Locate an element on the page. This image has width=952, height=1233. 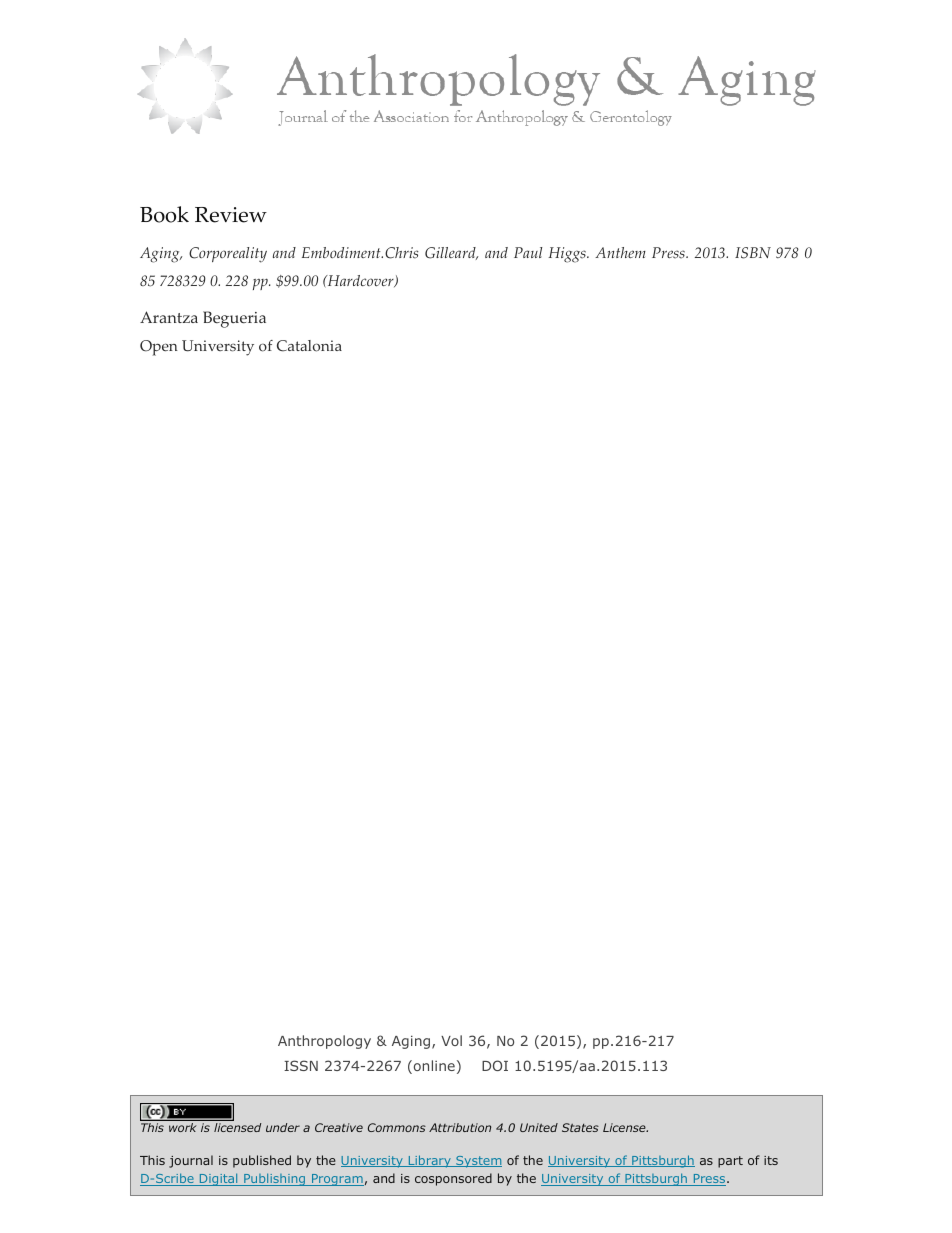
Anthem is located at coordinates (620, 252).
